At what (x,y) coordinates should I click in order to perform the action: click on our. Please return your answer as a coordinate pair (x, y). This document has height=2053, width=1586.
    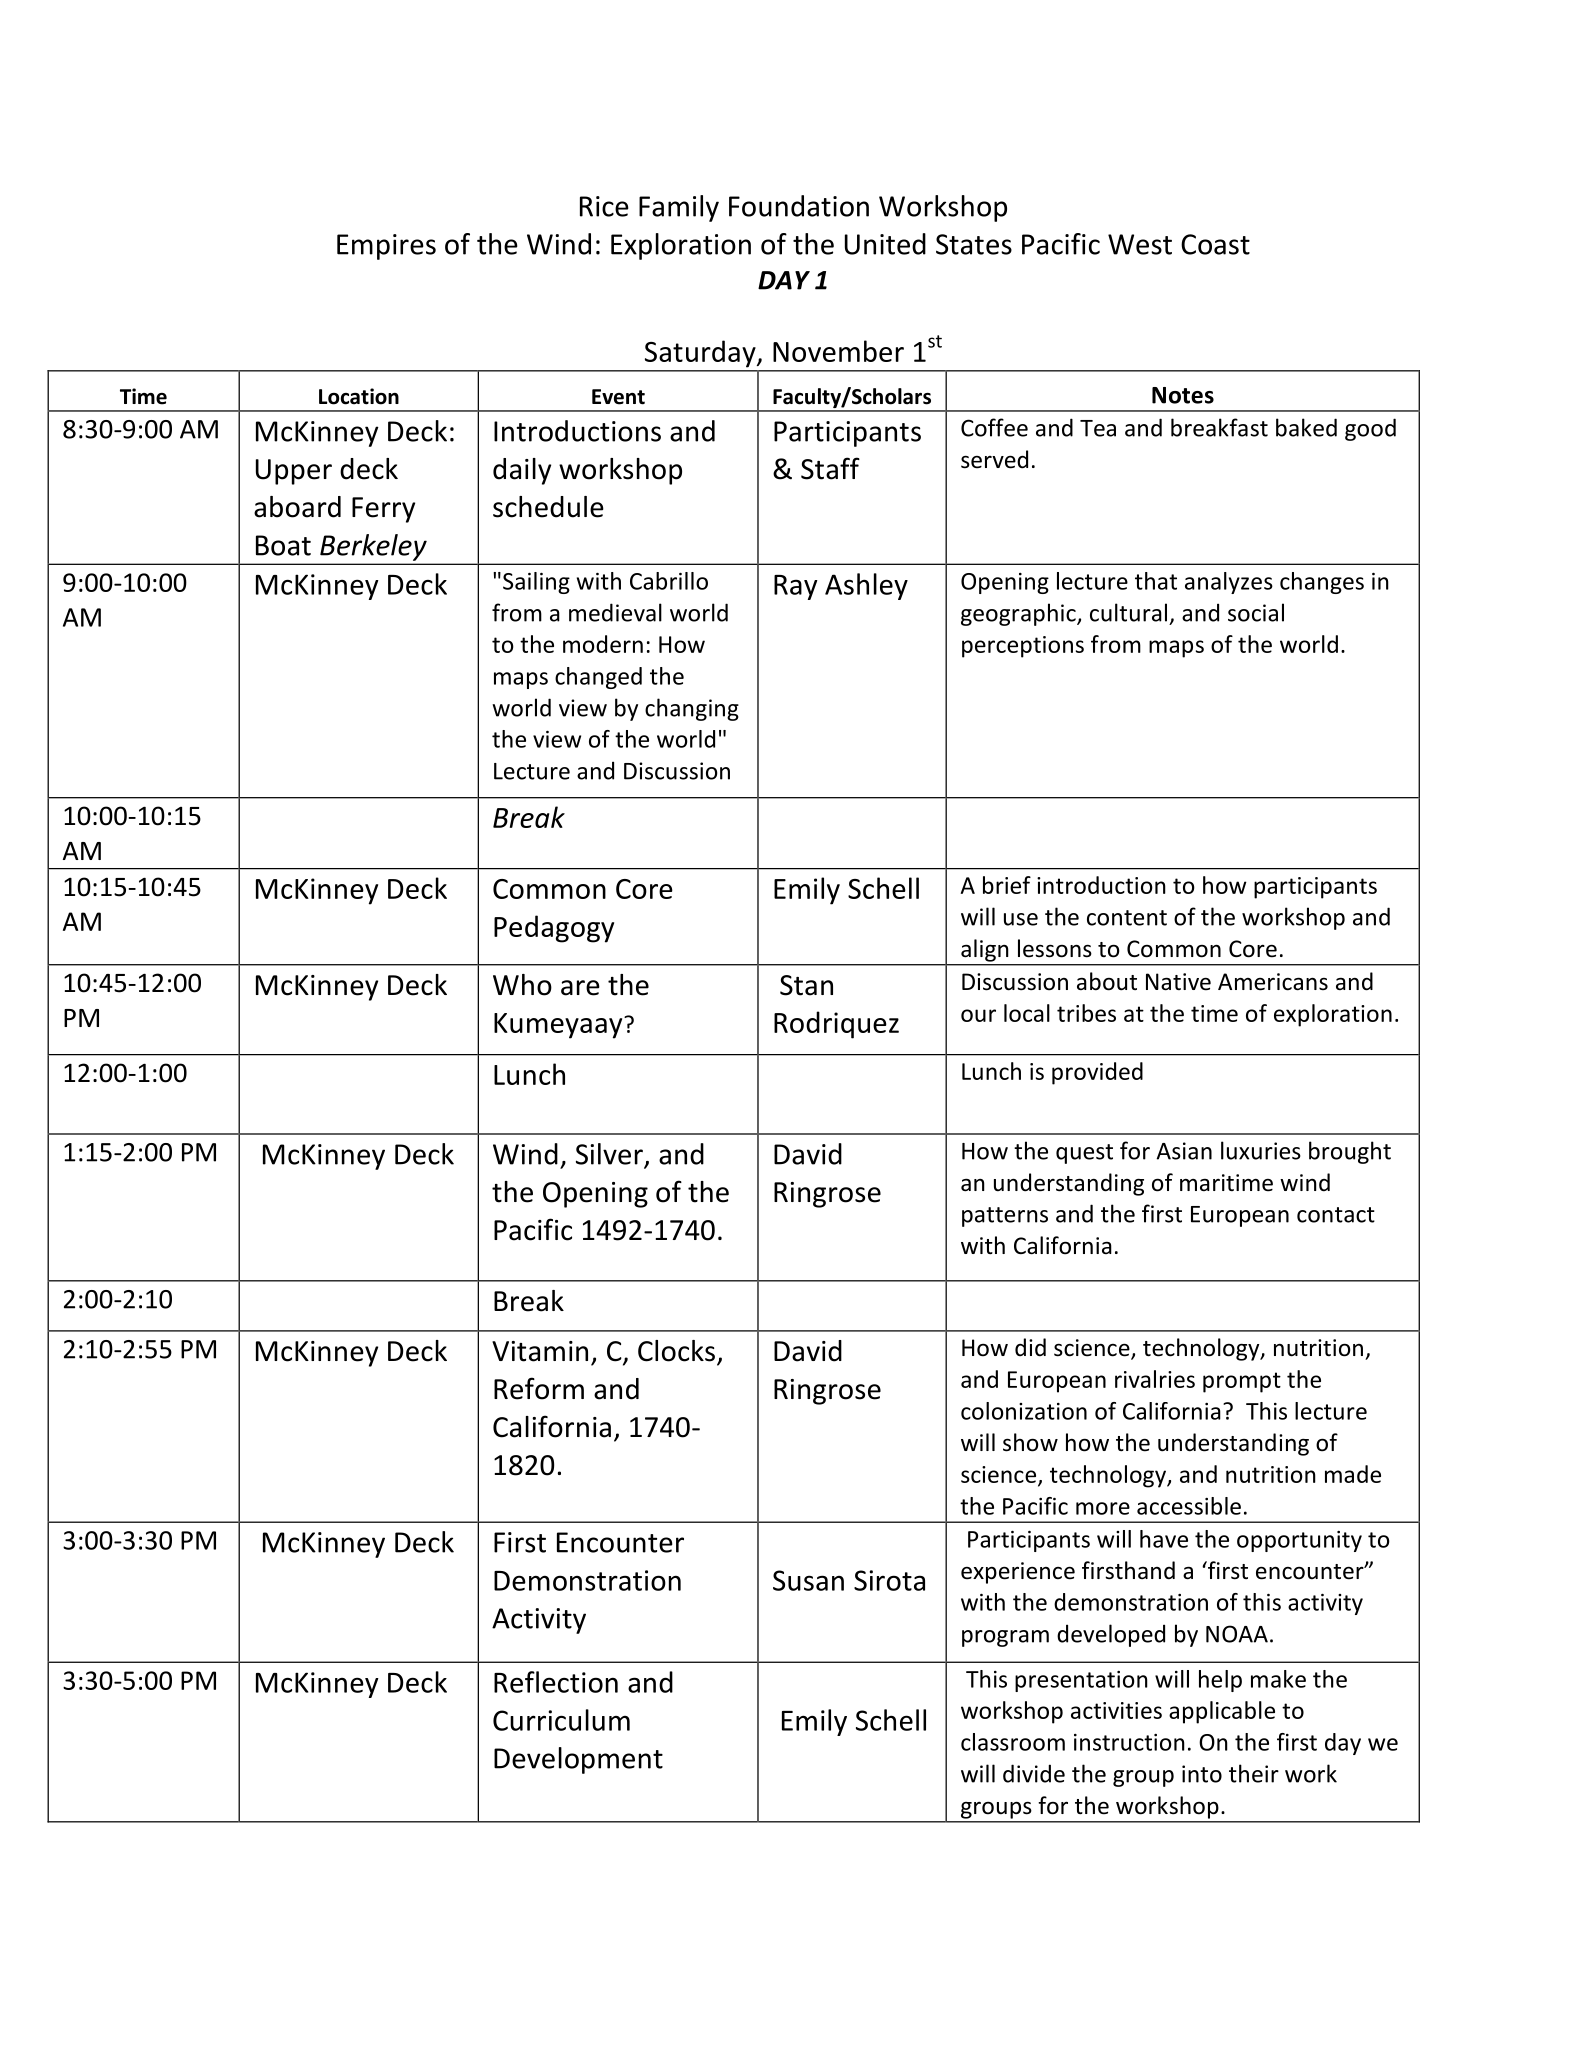
    Looking at the image, I should click on (978, 1015).
